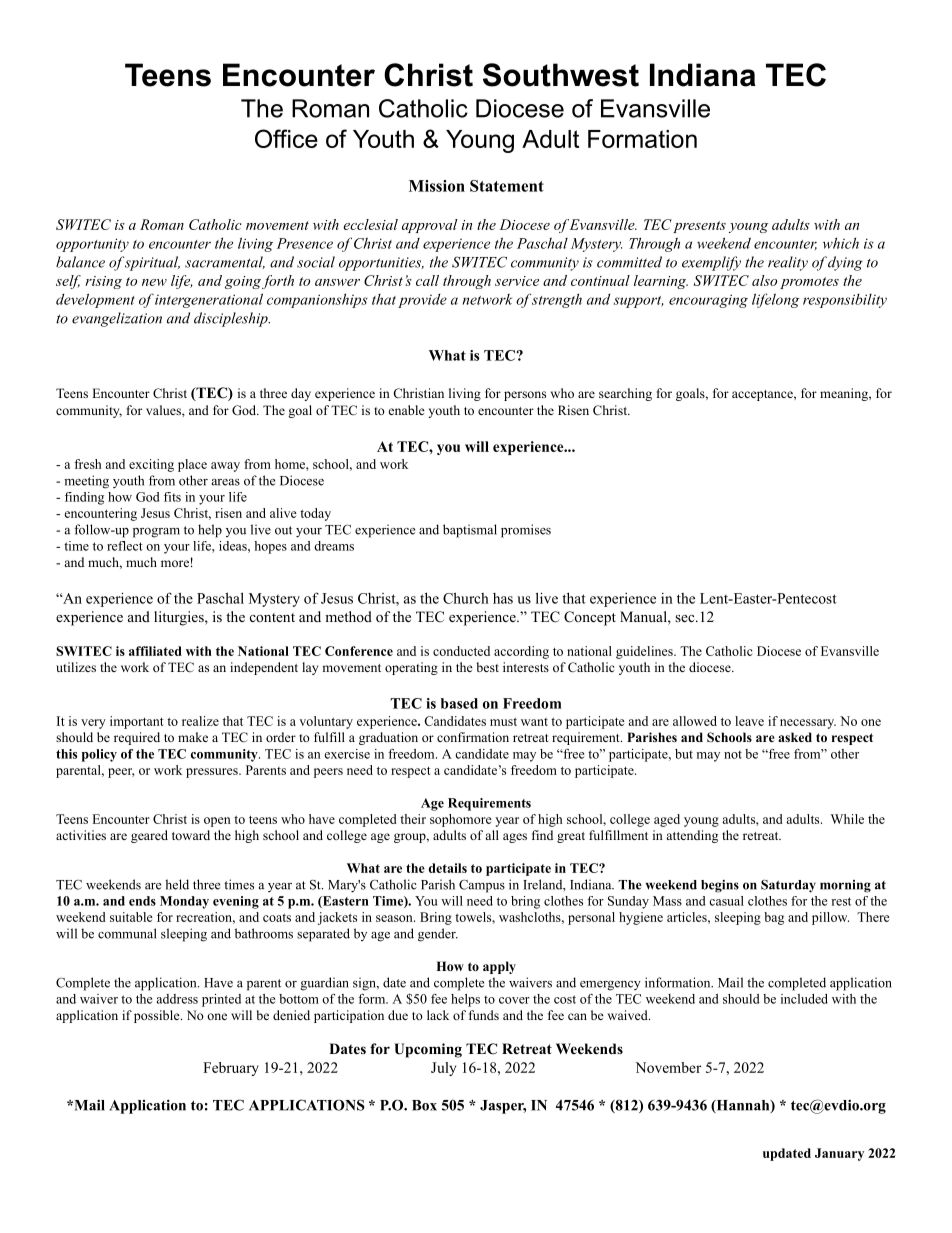 The image size is (952, 1233). Describe the element at coordinates (645, 652) in the page. I see `guidelines` at that location.
